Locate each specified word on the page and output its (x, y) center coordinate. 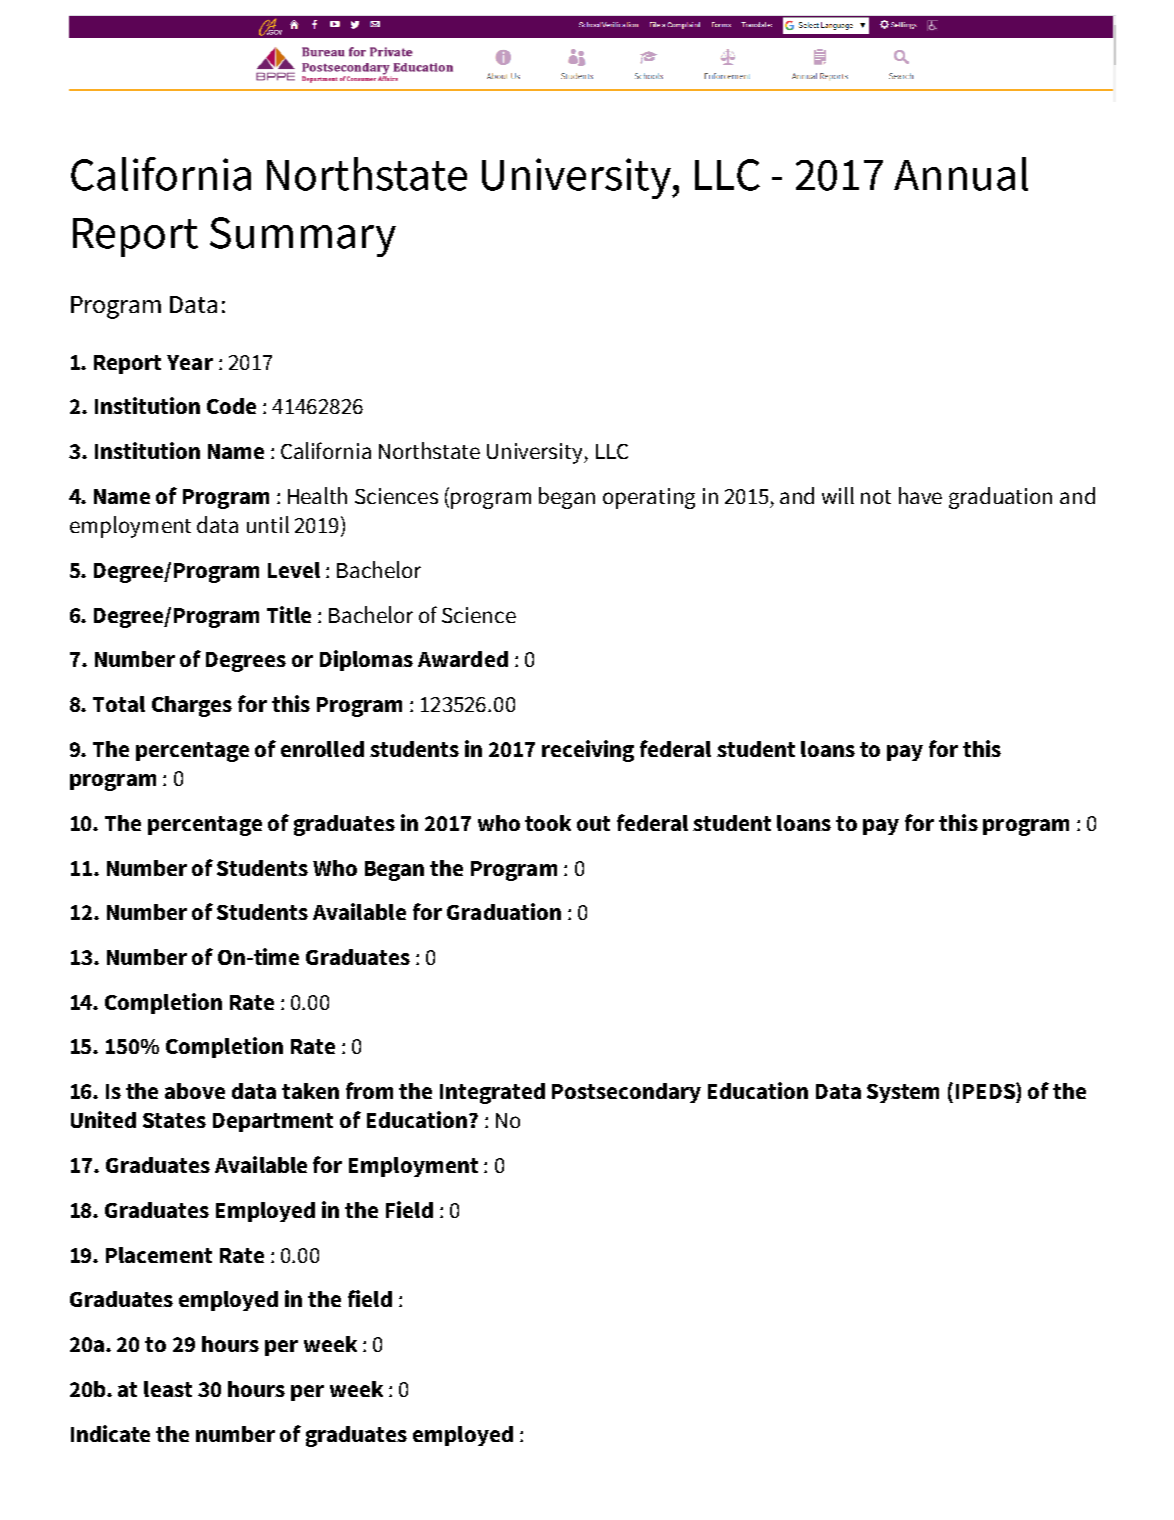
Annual (961, 174)
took (548, 823)
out (593, 823)
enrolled (322, 749)
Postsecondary (626, 1093)
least (168, 1389)
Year (190, 362)
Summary (303, 237)
